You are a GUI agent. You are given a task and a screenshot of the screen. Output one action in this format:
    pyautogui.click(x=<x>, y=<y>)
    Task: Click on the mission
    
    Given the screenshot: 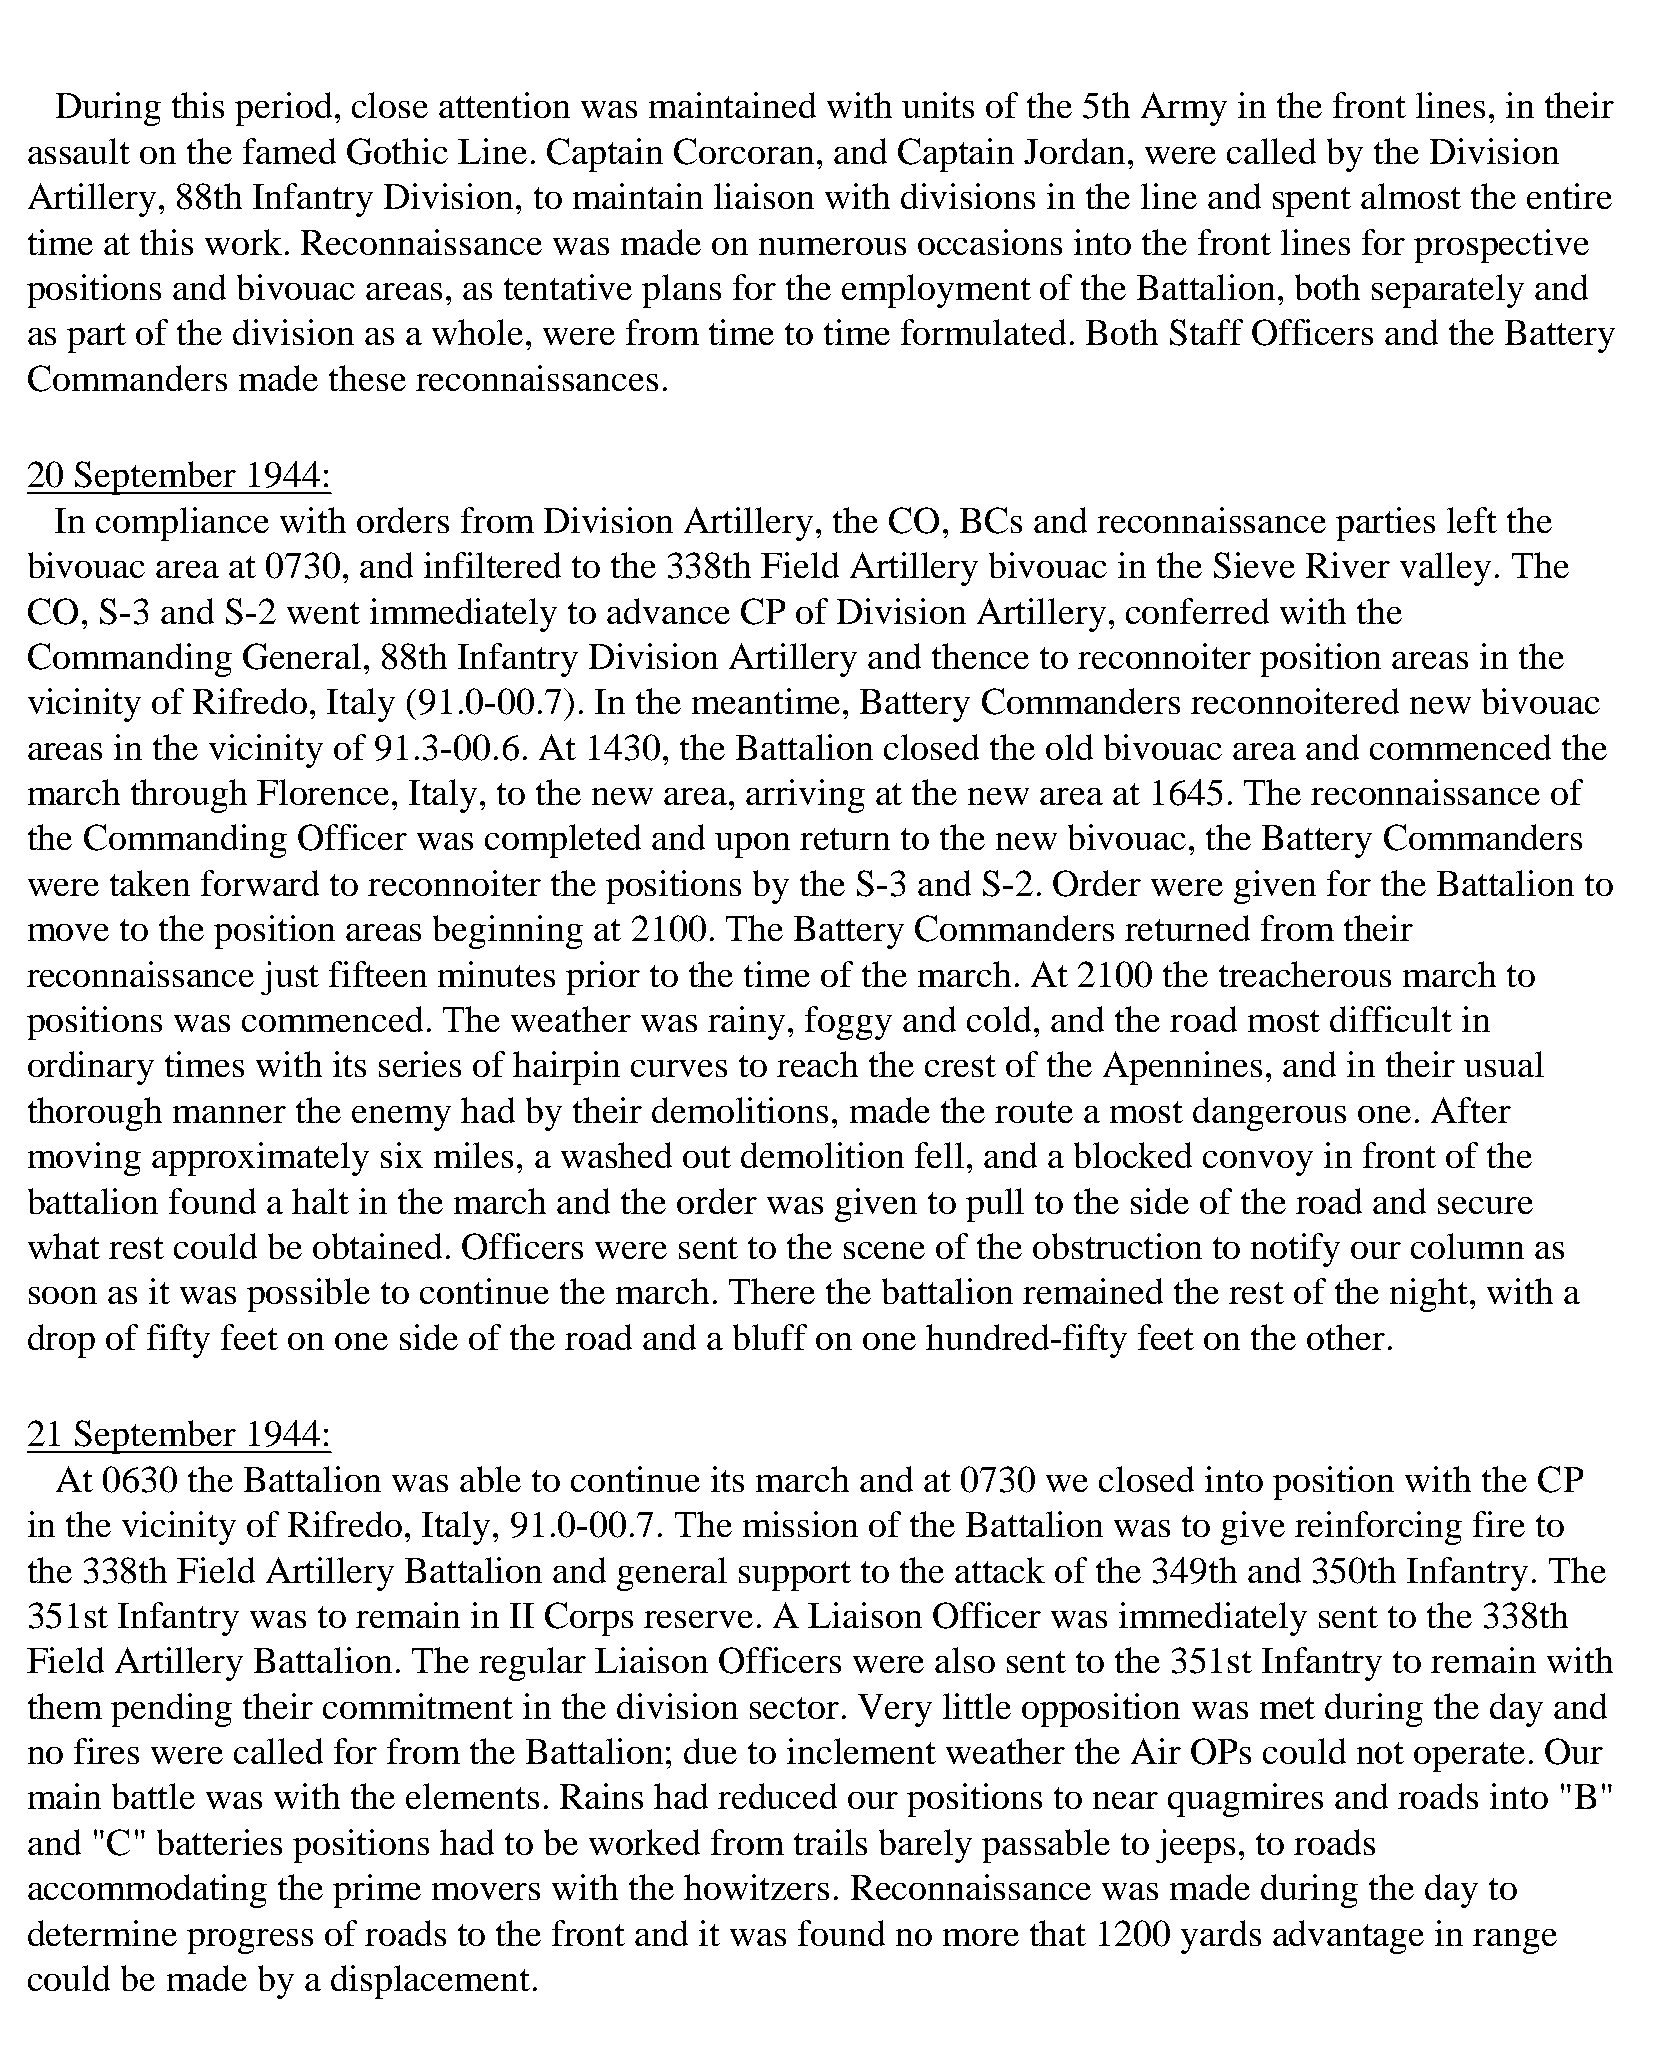 What is the action you would take?
    pyautogui.click(x=800, y=1524)
